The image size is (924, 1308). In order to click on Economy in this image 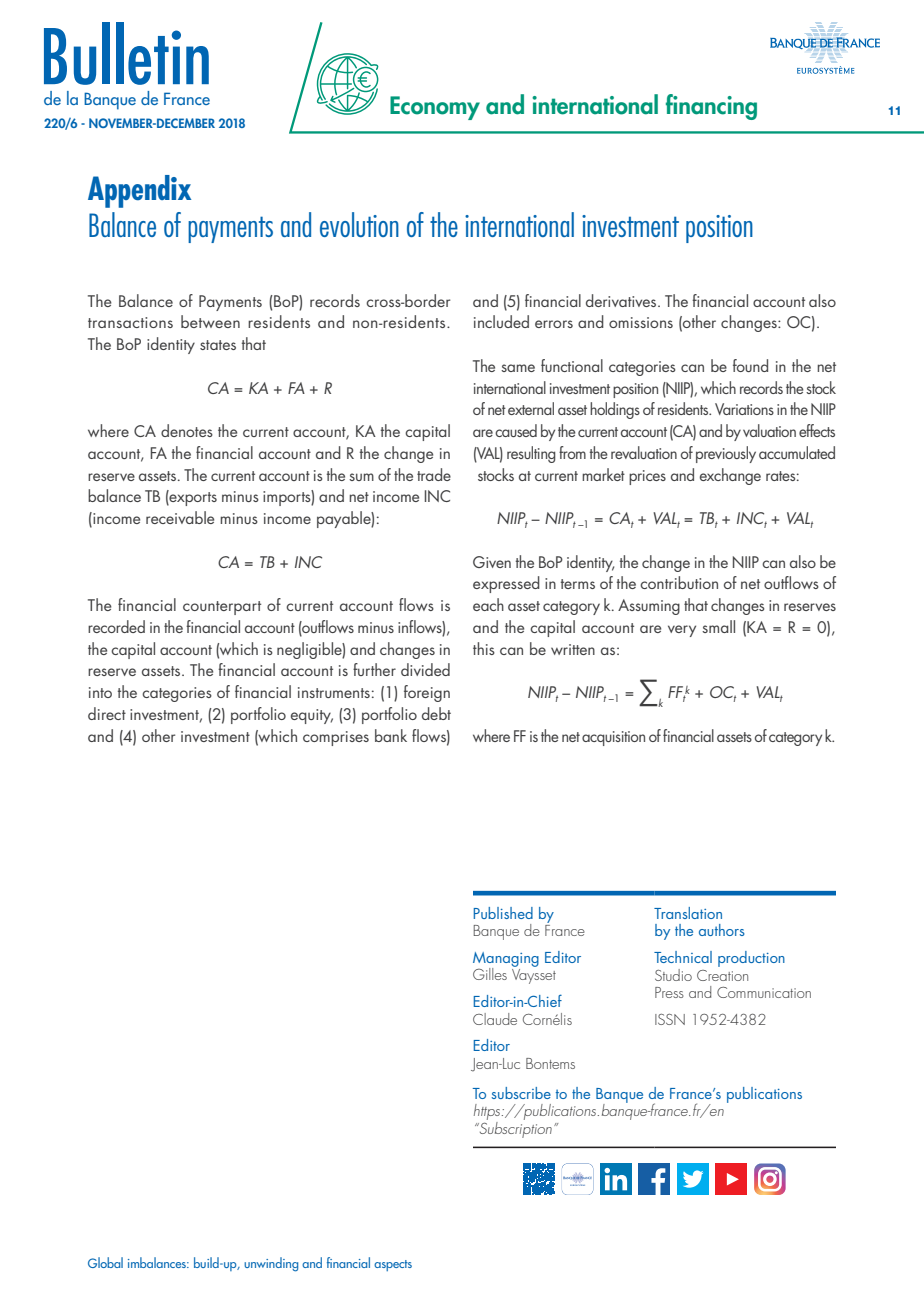, I will do `click(435, 108)`.
